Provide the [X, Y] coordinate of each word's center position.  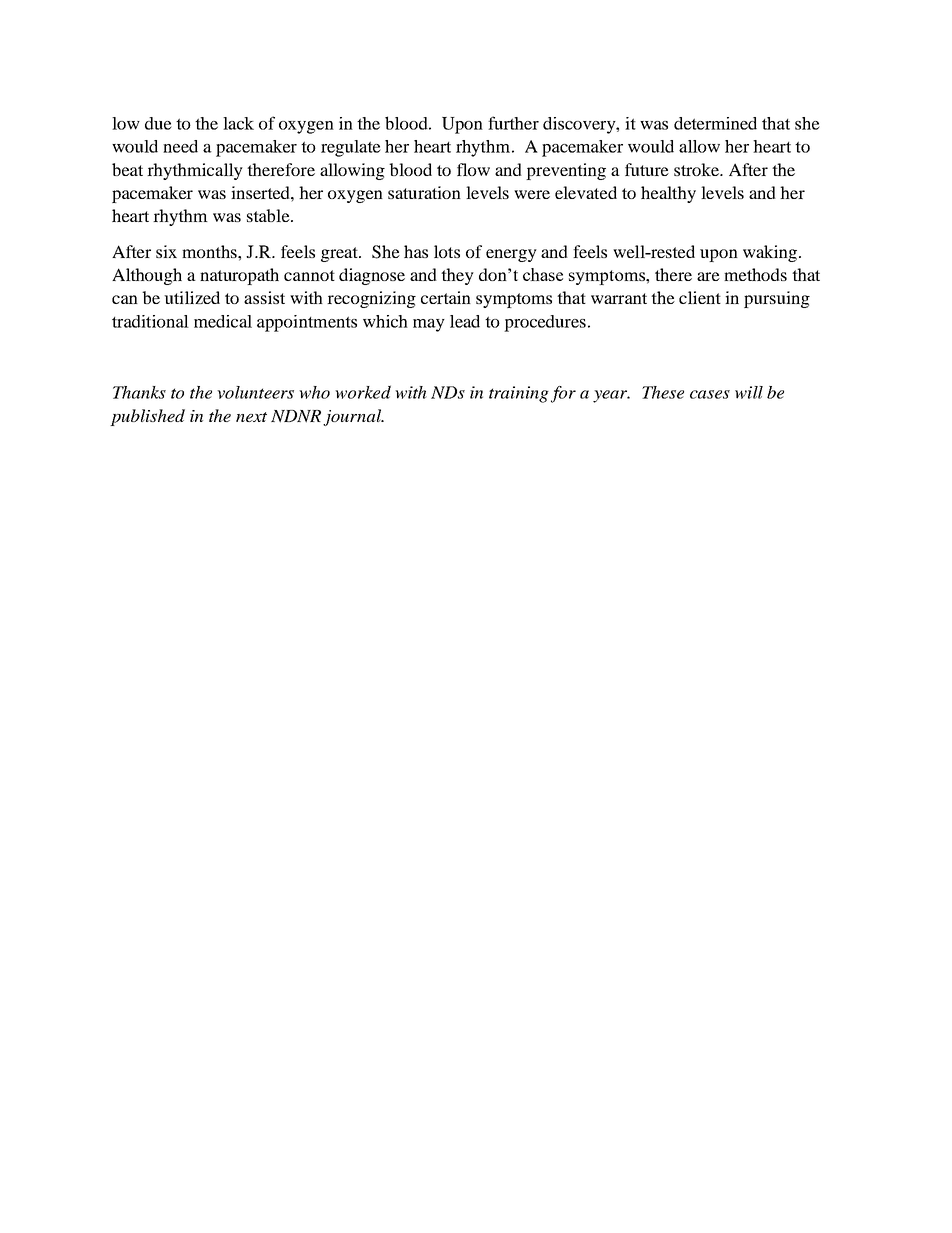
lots [447, 251]
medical [223, 321]
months [210, 251]
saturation [424, 192]
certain [446, 297]
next [251, 417]
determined [715, 123]
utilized [192, 297]
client [700, 297]
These [663, 392]
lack [238, 123]
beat [127, 169]
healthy [668, 194]
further [513, 123]
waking [770, 253]
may [429, 325]
